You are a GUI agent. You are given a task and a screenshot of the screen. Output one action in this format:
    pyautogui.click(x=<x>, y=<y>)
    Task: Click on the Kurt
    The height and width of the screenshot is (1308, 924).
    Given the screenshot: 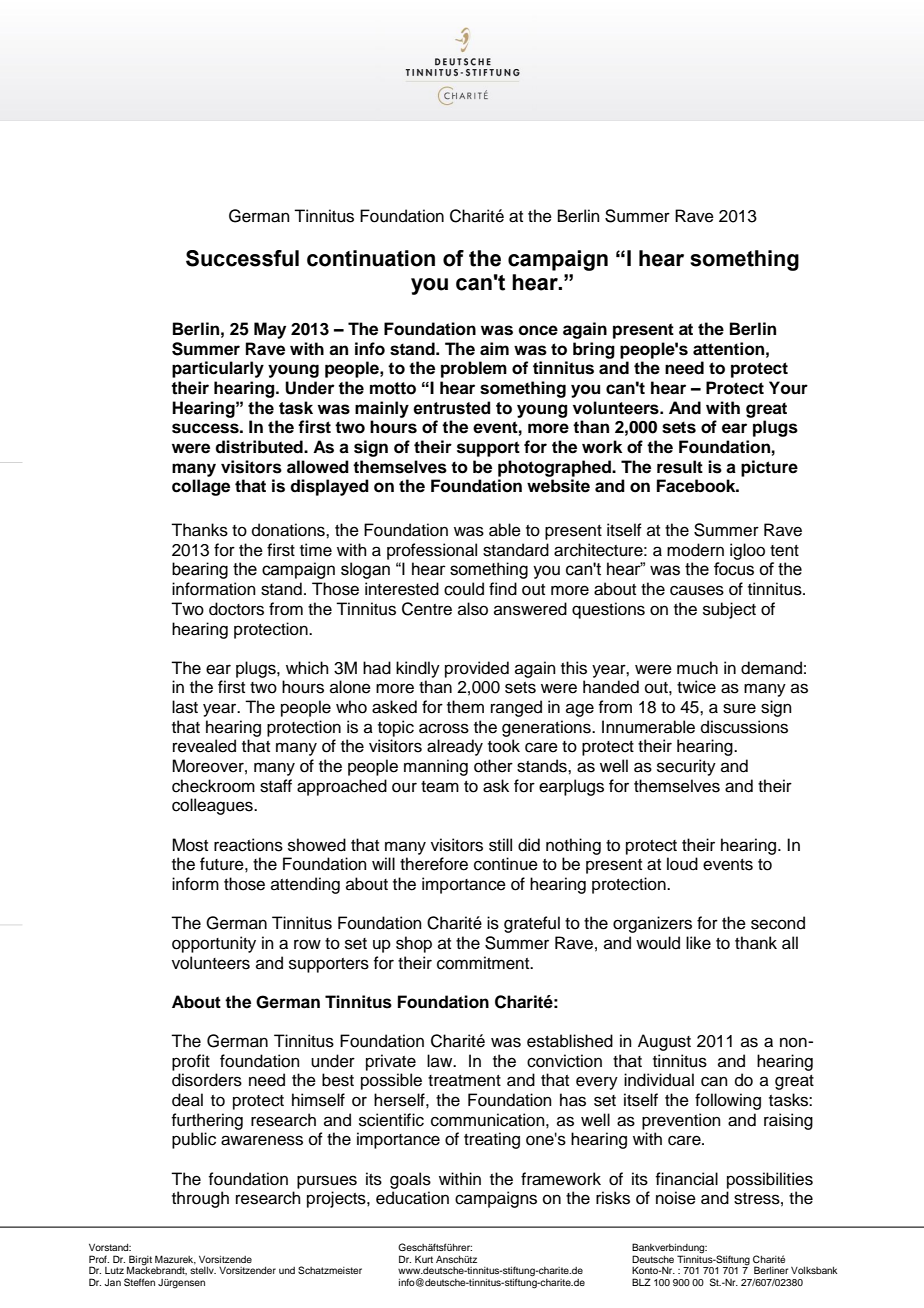 What is the action you would take?
    pyautogui.click(x=424, y=1259)
